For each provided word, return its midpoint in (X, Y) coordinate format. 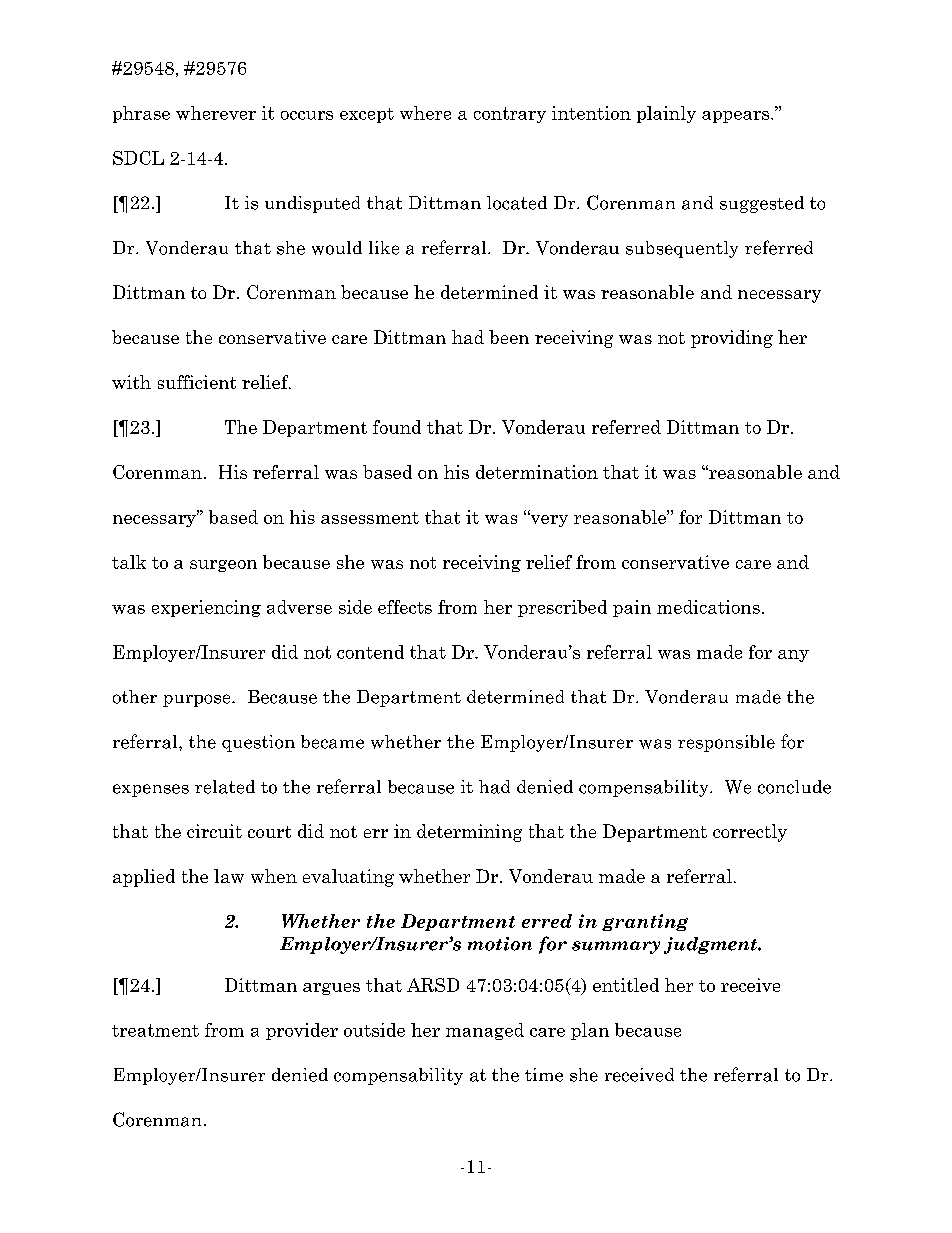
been (509, 337)
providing (732, 339)
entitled (626, 985)
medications (708, 607)
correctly (750, 833)
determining (469, 833)
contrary (510, 115)
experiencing (206, 608)
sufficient (197, 382)
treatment (155, 1030)
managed (485, 1031)
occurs (307, 115)
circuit (214, 831)
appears (737, 117)
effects (405, 607)
